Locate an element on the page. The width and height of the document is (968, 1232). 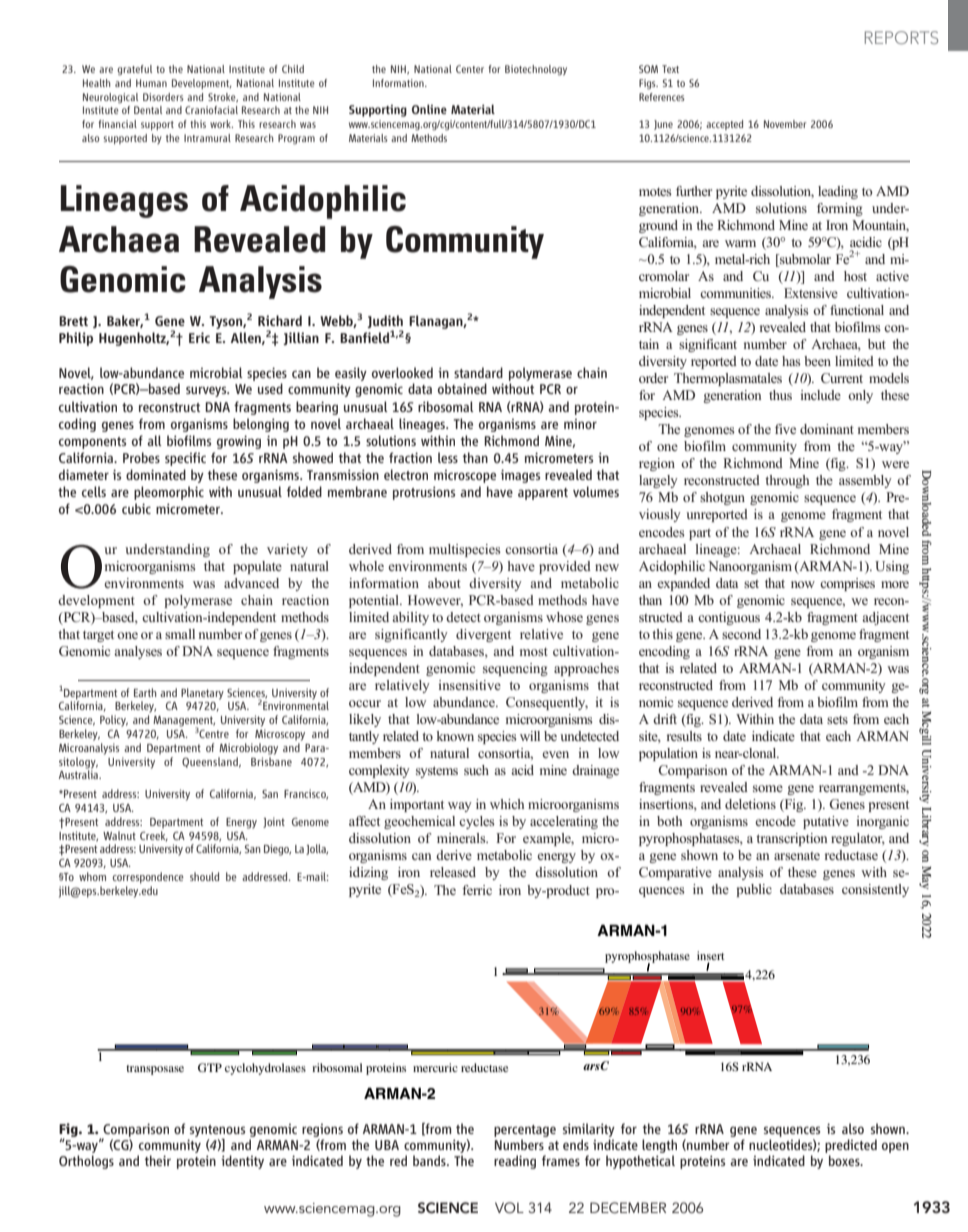
through is located at coordinates (787, 481).
